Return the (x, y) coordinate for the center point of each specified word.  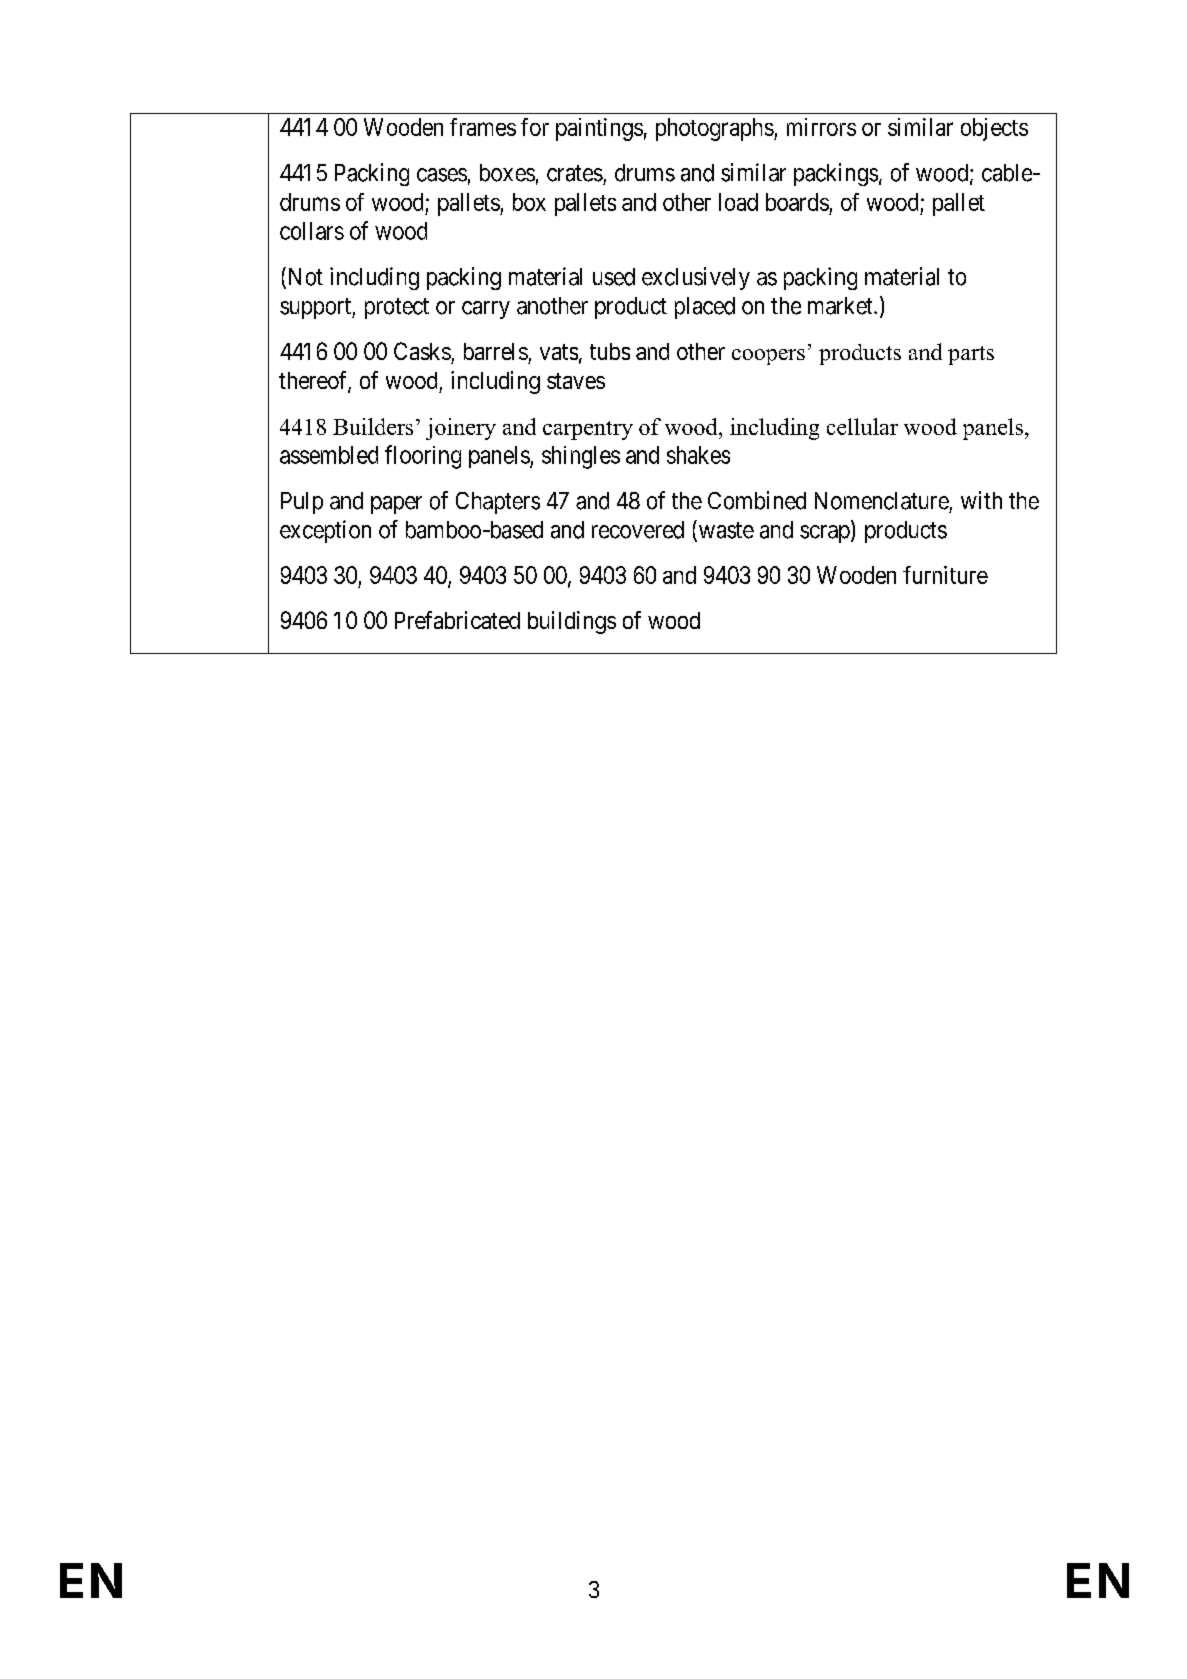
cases (442, 175)
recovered (638, 530)
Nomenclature (882, 501)
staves (576, 381)
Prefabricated (457, 620)
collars (312, 231)
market (841, 306)
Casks (422, 351)
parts (971, 355)
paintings (599, 129)
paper (396, 505)
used (614, 277)
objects (994, 129)
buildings (572, 622)
